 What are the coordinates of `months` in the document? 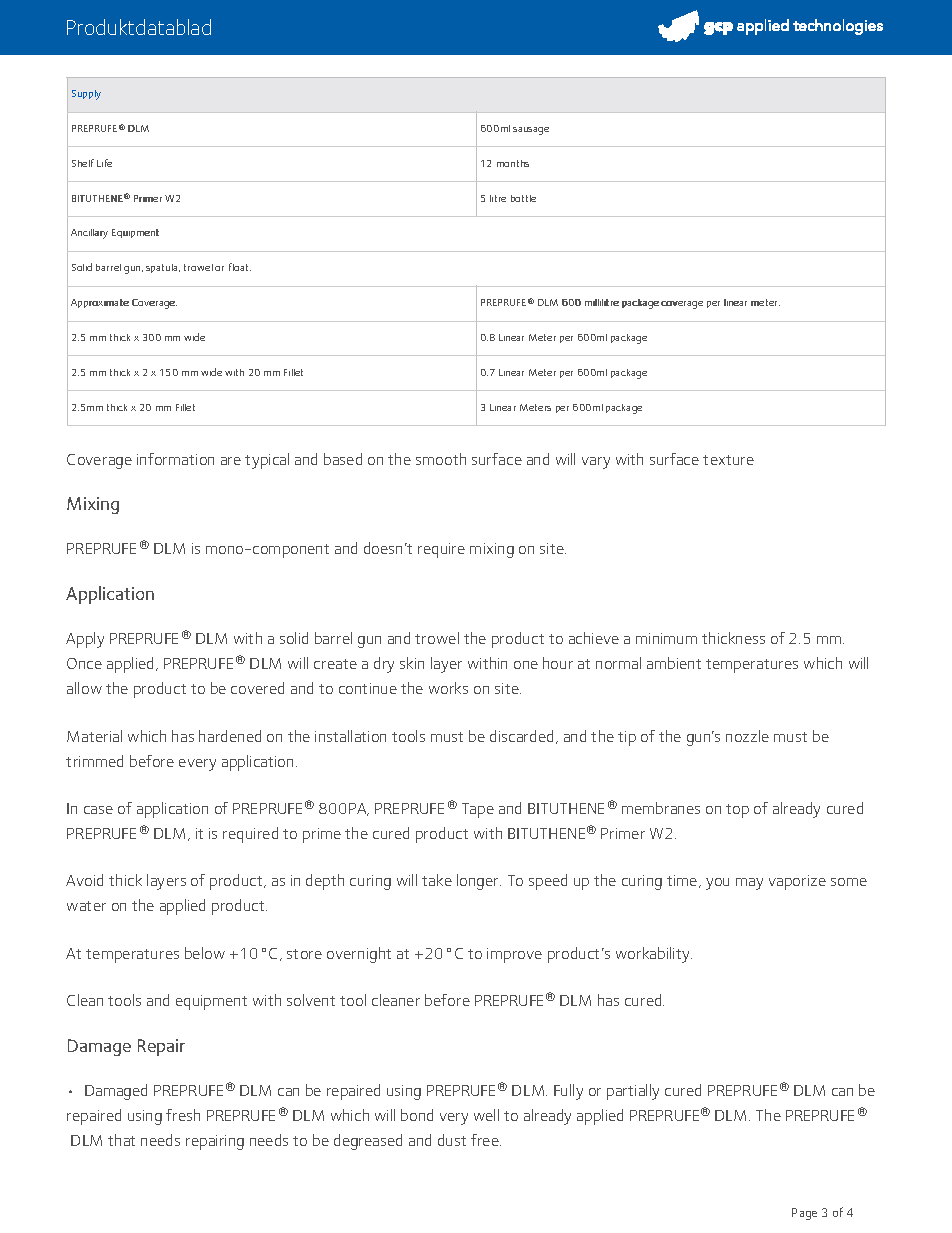 It's located at (513, 163).
